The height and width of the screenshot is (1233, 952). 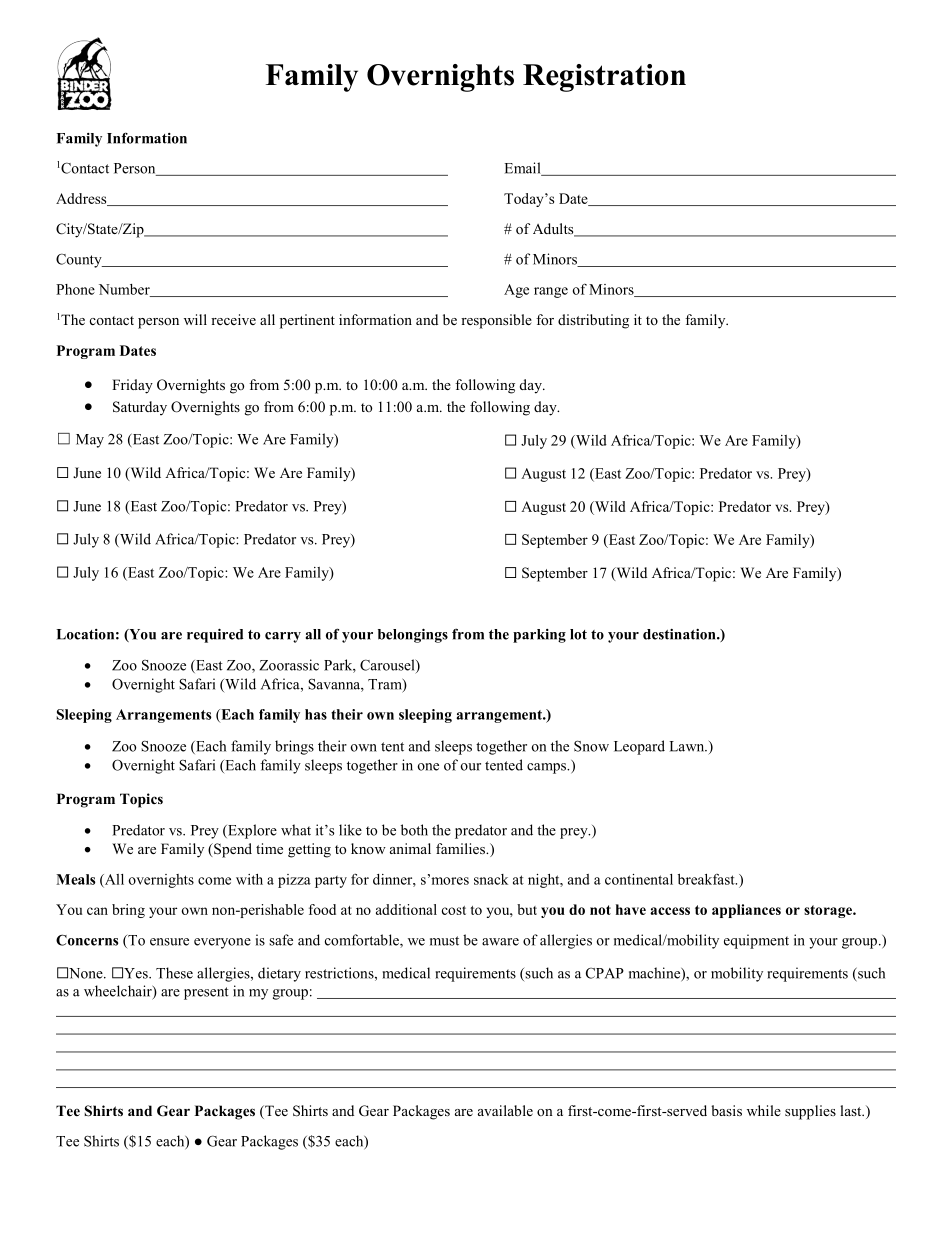 I want to click on available, so click(x=505, y=1110).
